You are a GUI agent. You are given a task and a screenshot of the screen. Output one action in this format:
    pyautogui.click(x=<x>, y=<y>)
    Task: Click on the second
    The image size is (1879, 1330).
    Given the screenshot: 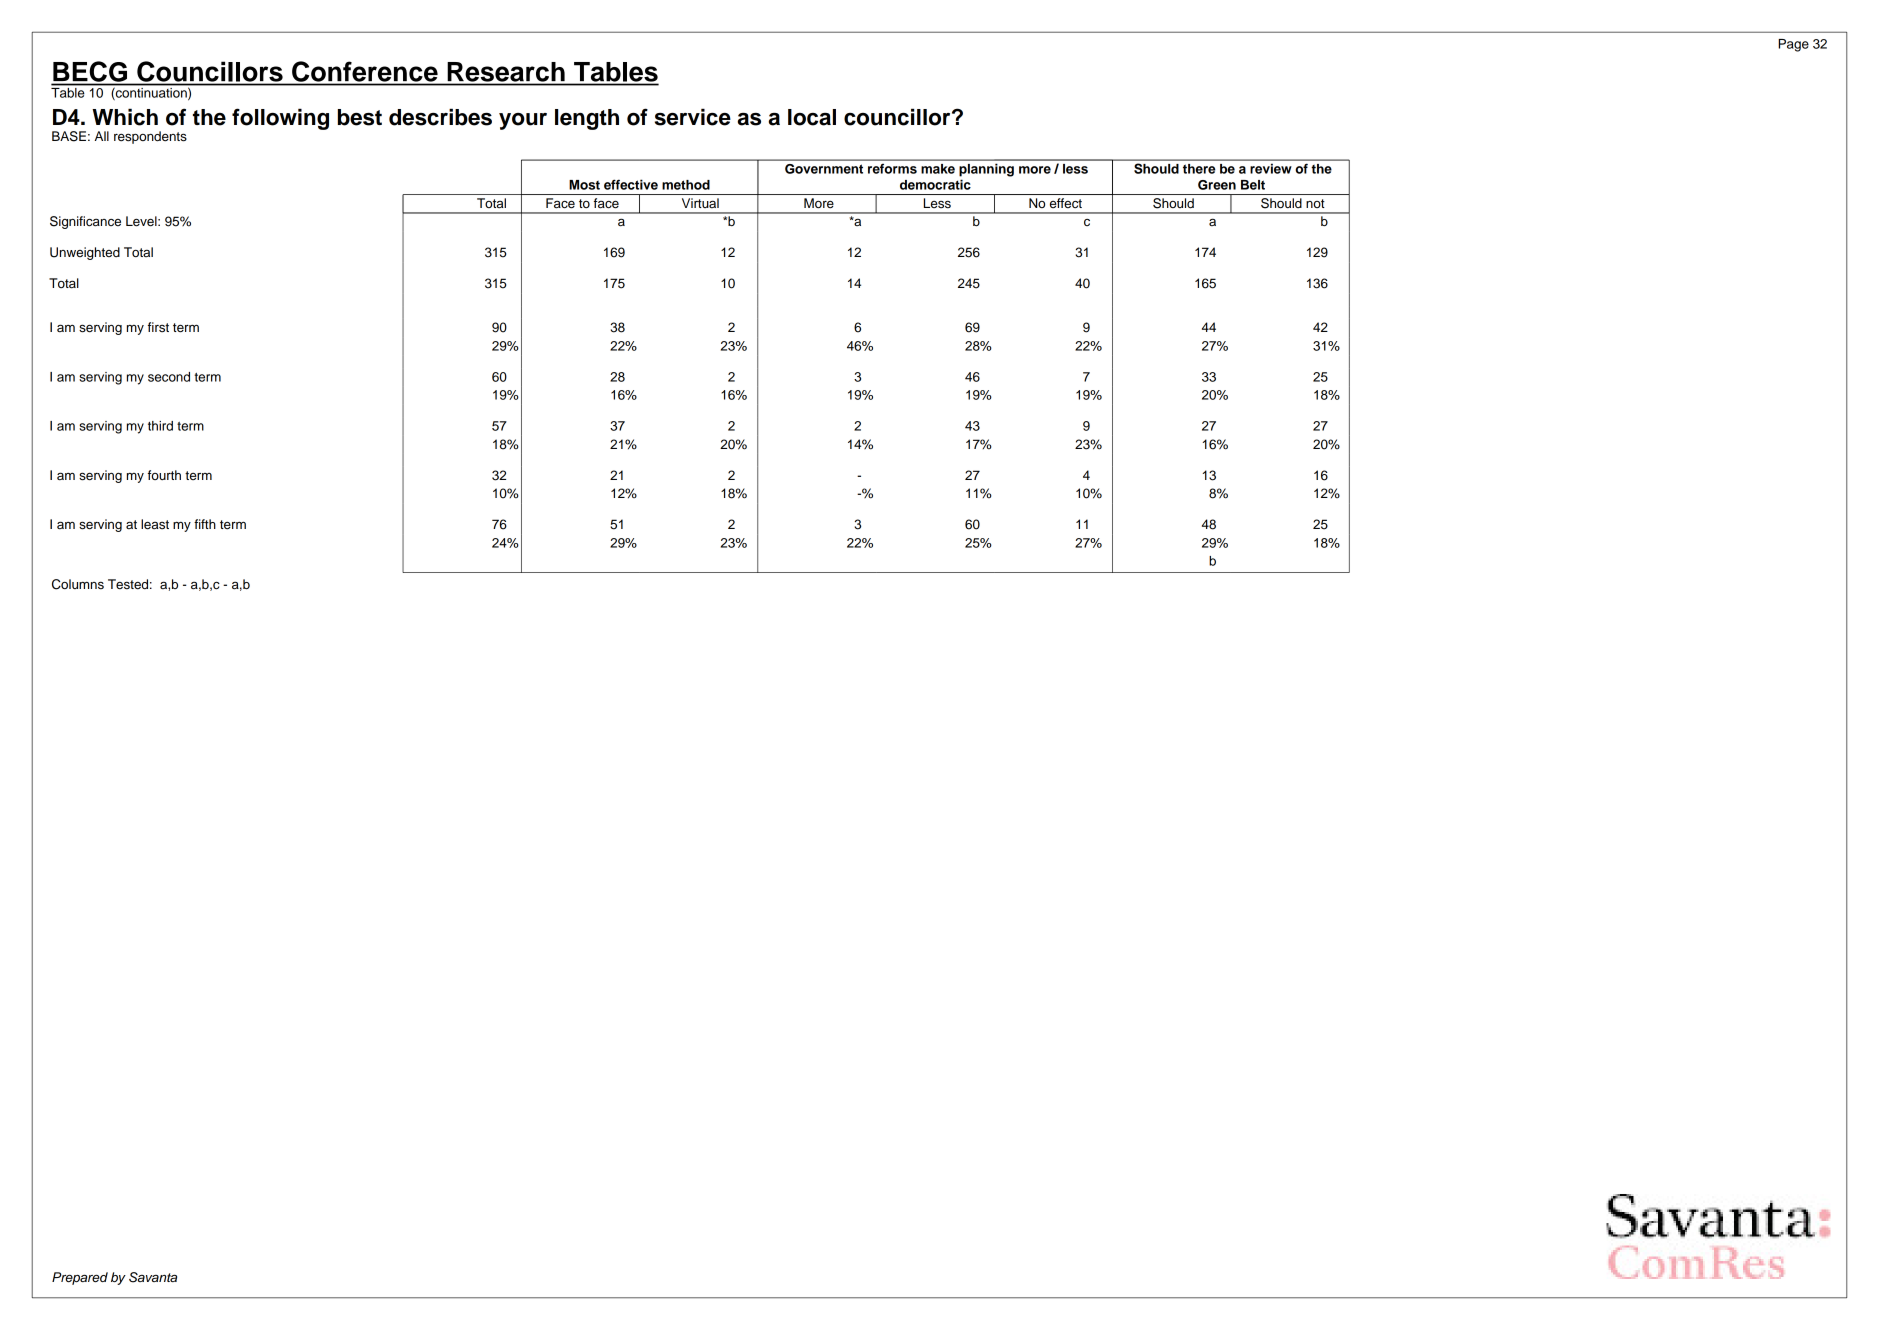 What is the action you would take?
    pyautogui.click(x=169, y=377)
